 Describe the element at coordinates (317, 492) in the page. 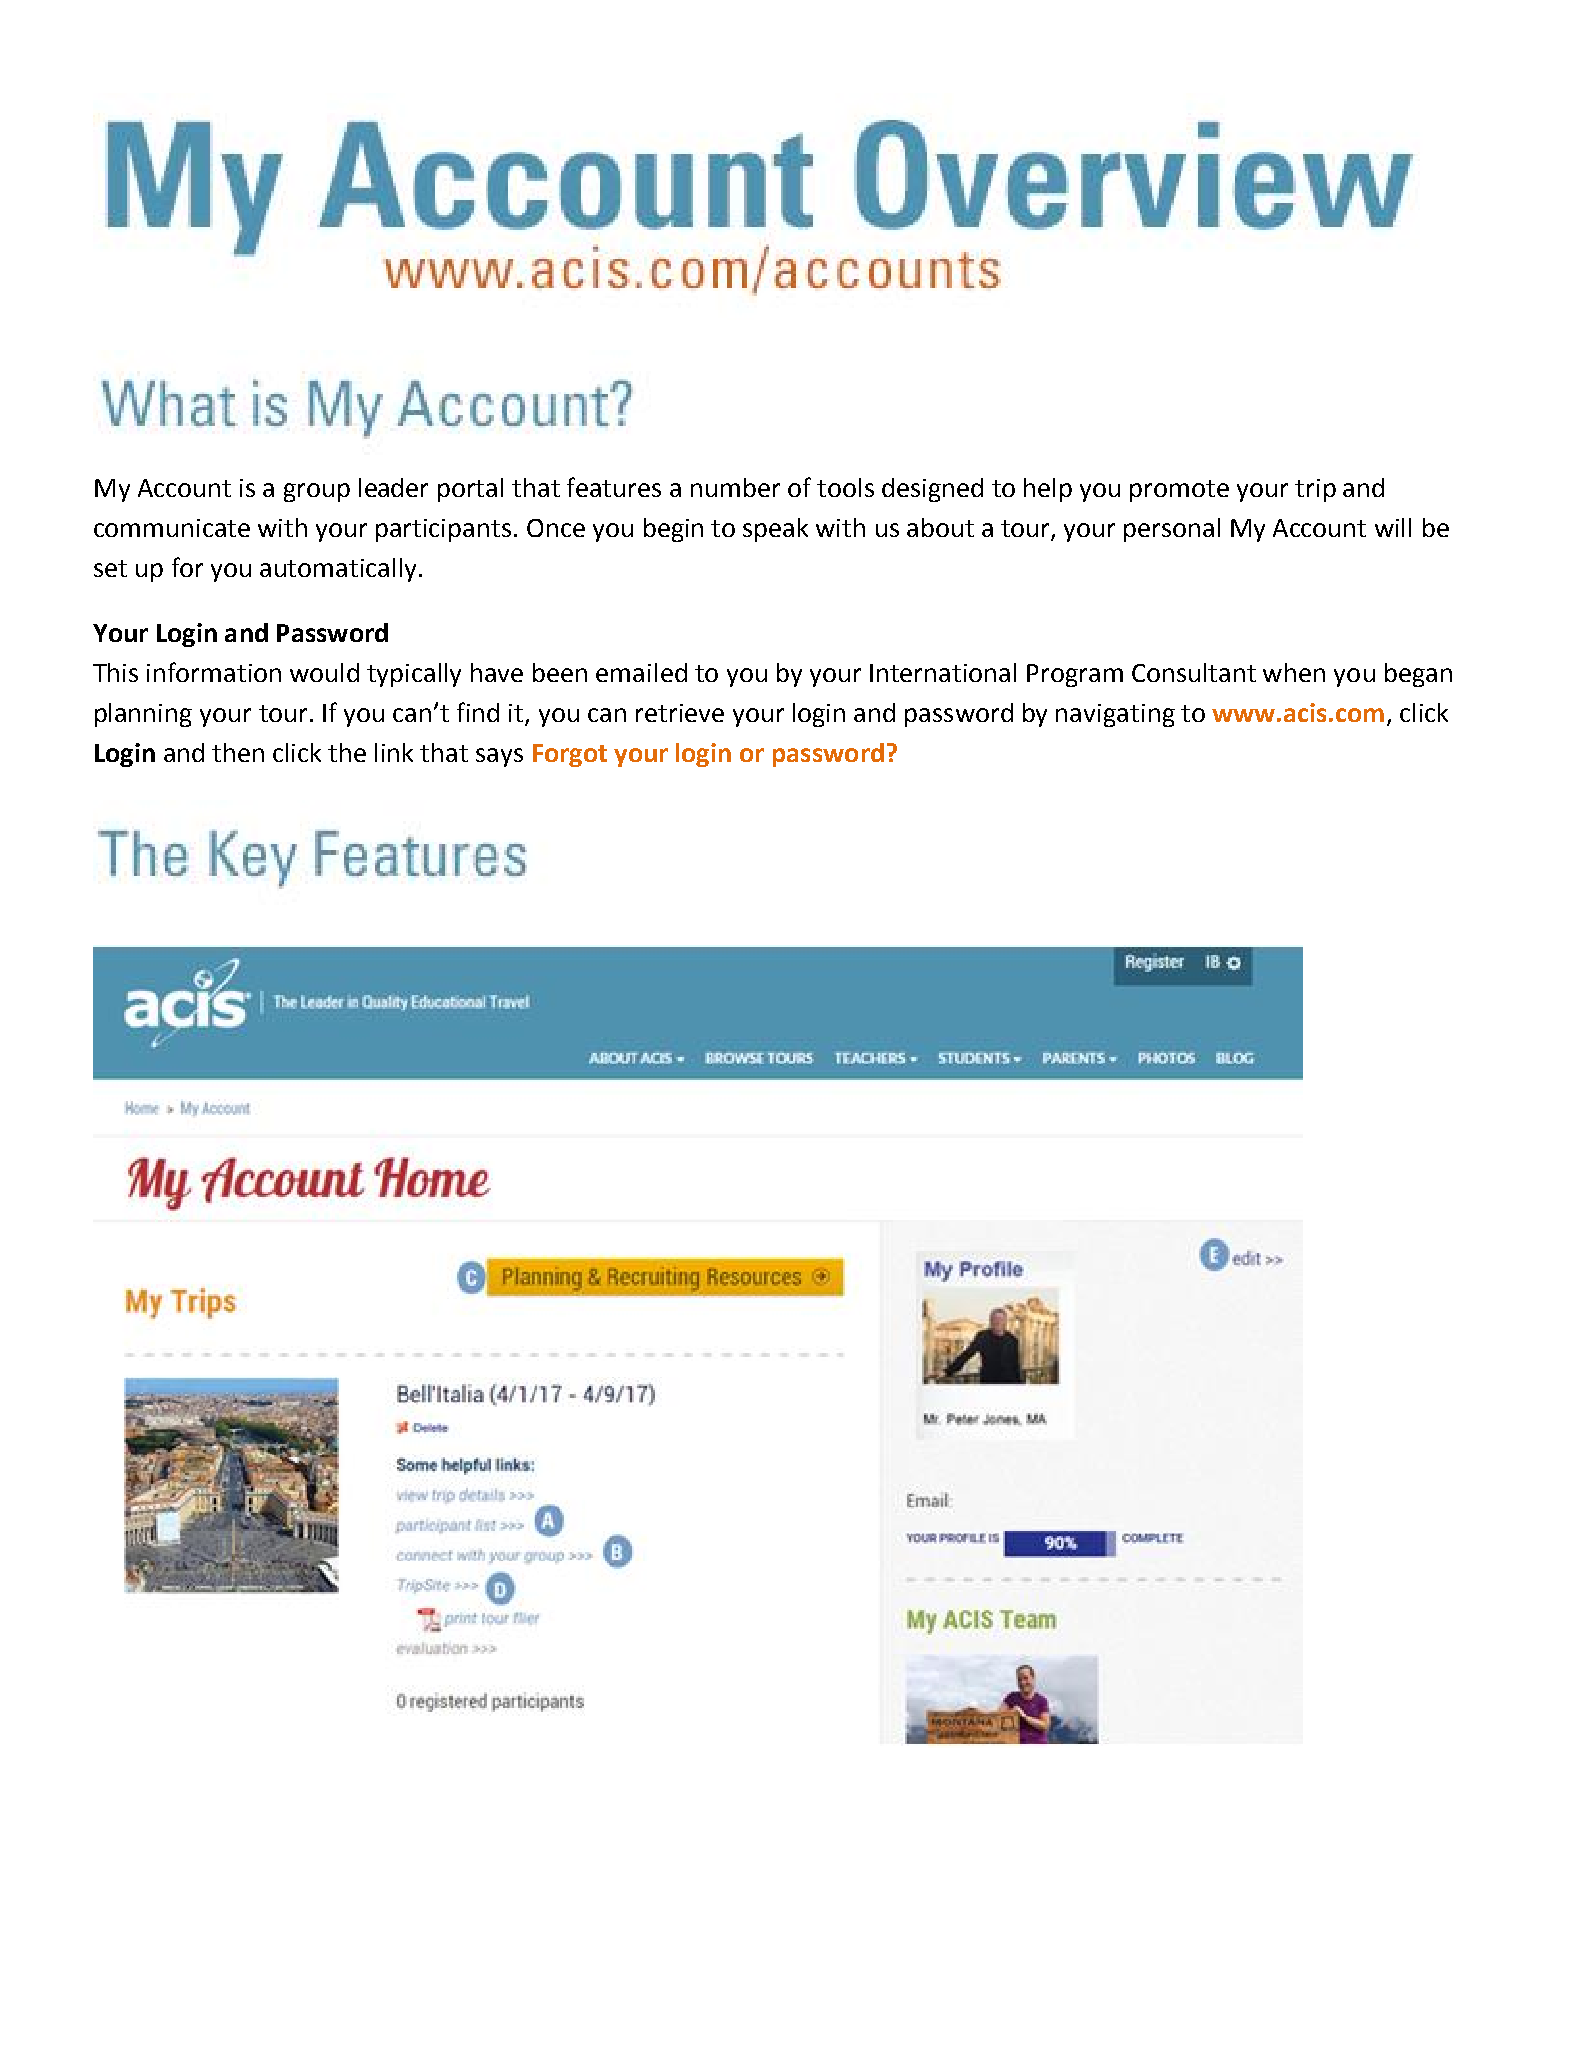

I see `group` at that location.
